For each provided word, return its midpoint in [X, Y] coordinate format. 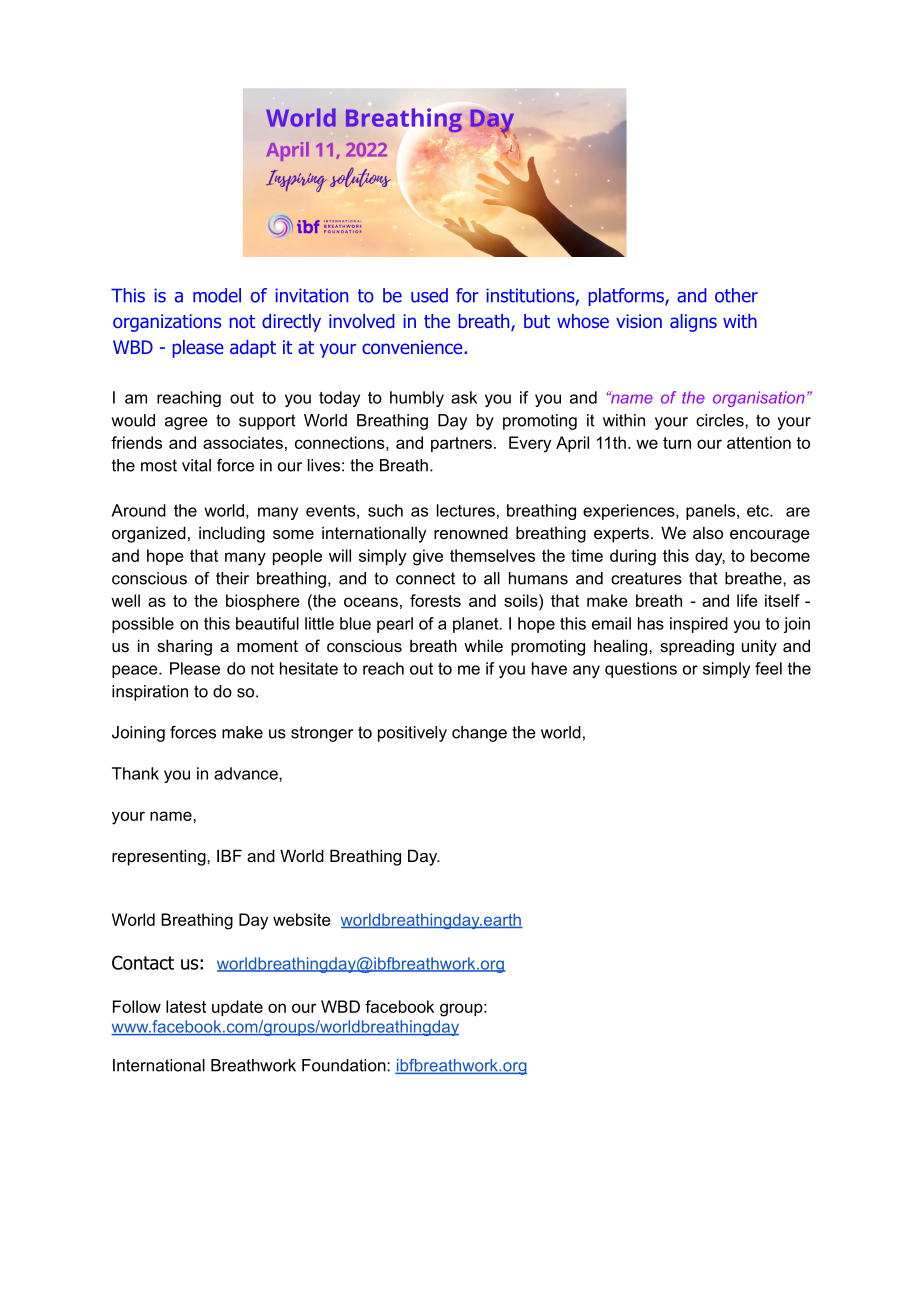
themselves [492, 555]
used [429, 295]
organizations [167, 323]
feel [768, 668]
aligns [693, 323]
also [708, 532]
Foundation [345, 1065]
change [479, 734]
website [302, 919]
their [232, 578]
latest [186, 1006]
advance [247, 773]
